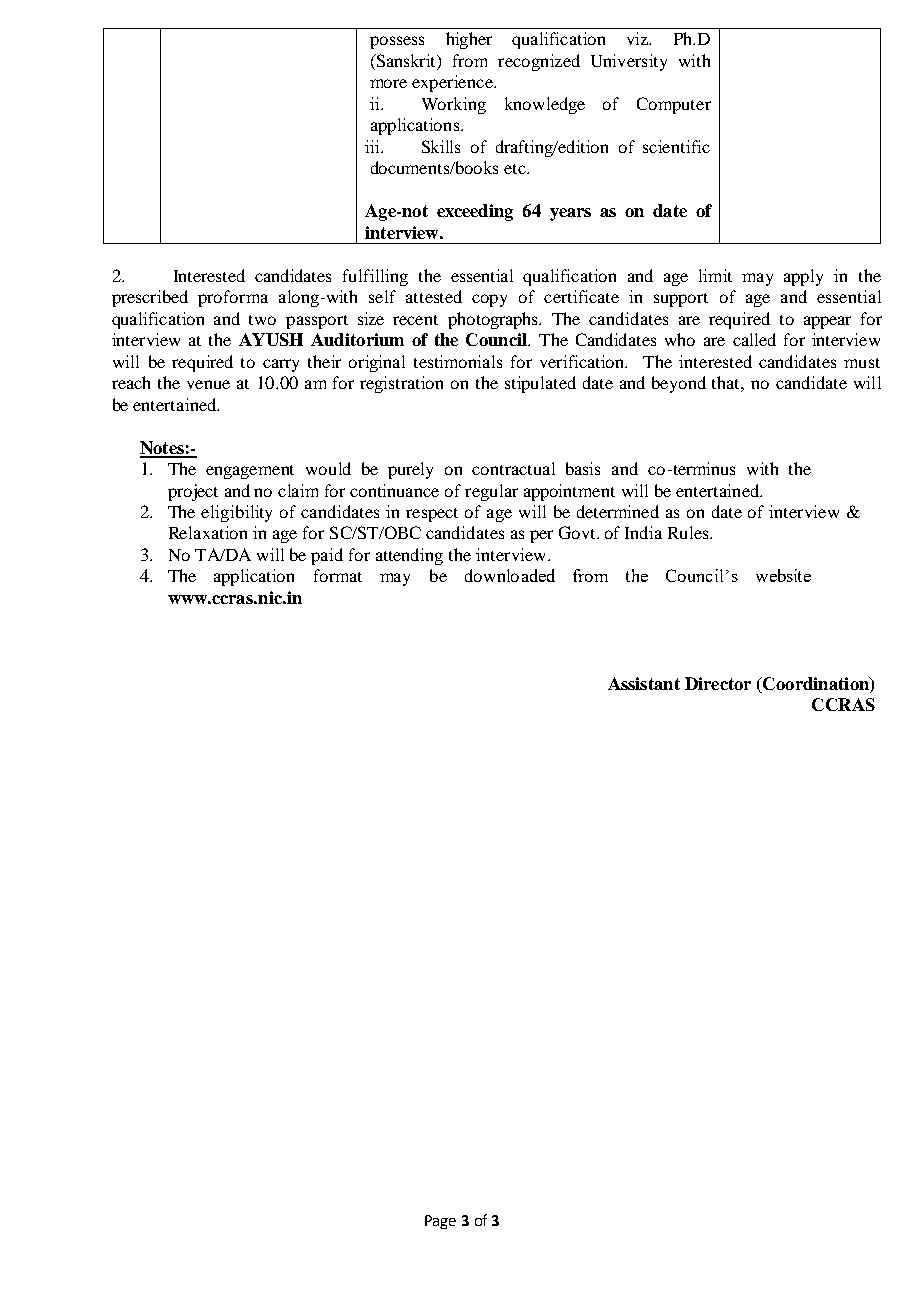 This document has height=1307, width=924. What do you see at coordinates (208, 532) in the document?
I see `Relaxation` at bounding box center [208, 532].
